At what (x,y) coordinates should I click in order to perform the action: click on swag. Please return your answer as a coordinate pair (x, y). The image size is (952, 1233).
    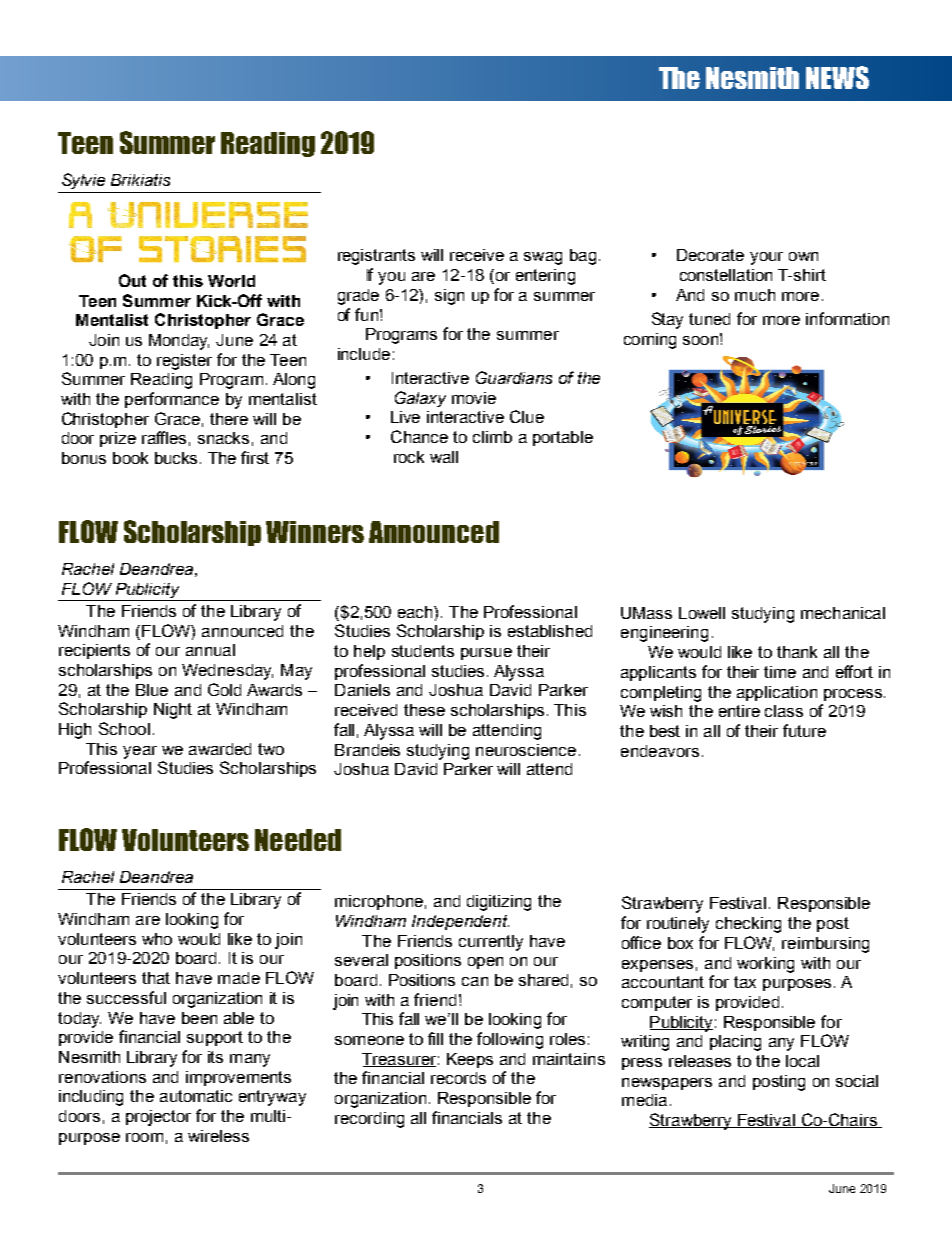
    Looking at the image, I should click on (543, 258).
